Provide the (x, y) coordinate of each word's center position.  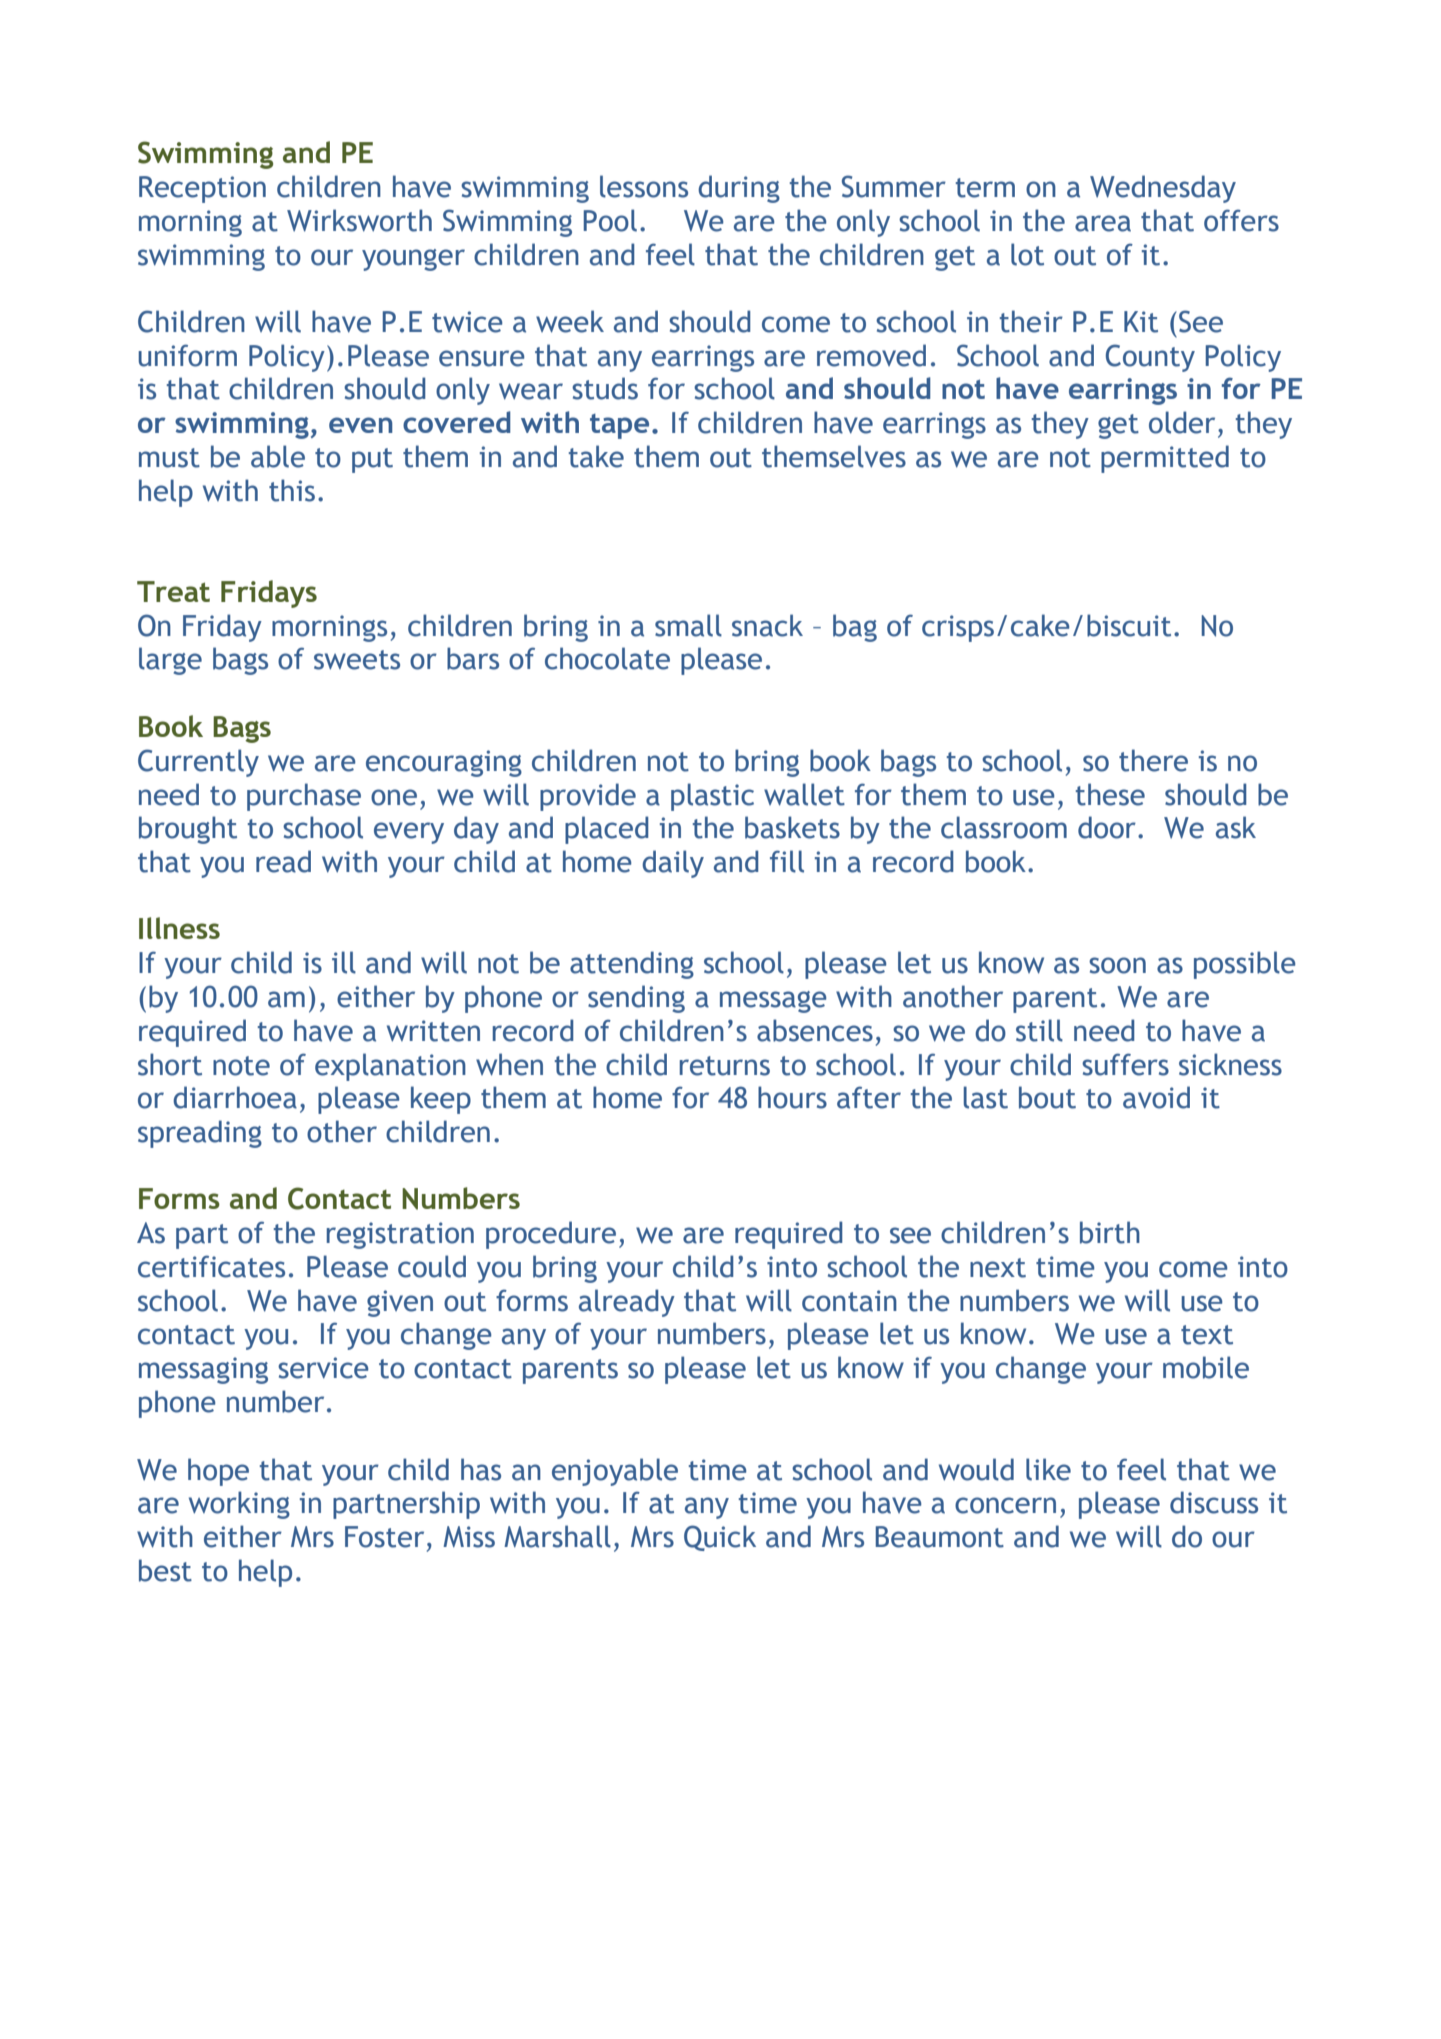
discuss (1214, 1502)
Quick (720, 1538)
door (1107, 827)
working (239, 1505)
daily (673, 864)
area (1103, 223)
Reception (202, 189)
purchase (304, 797)
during (739, 189)
